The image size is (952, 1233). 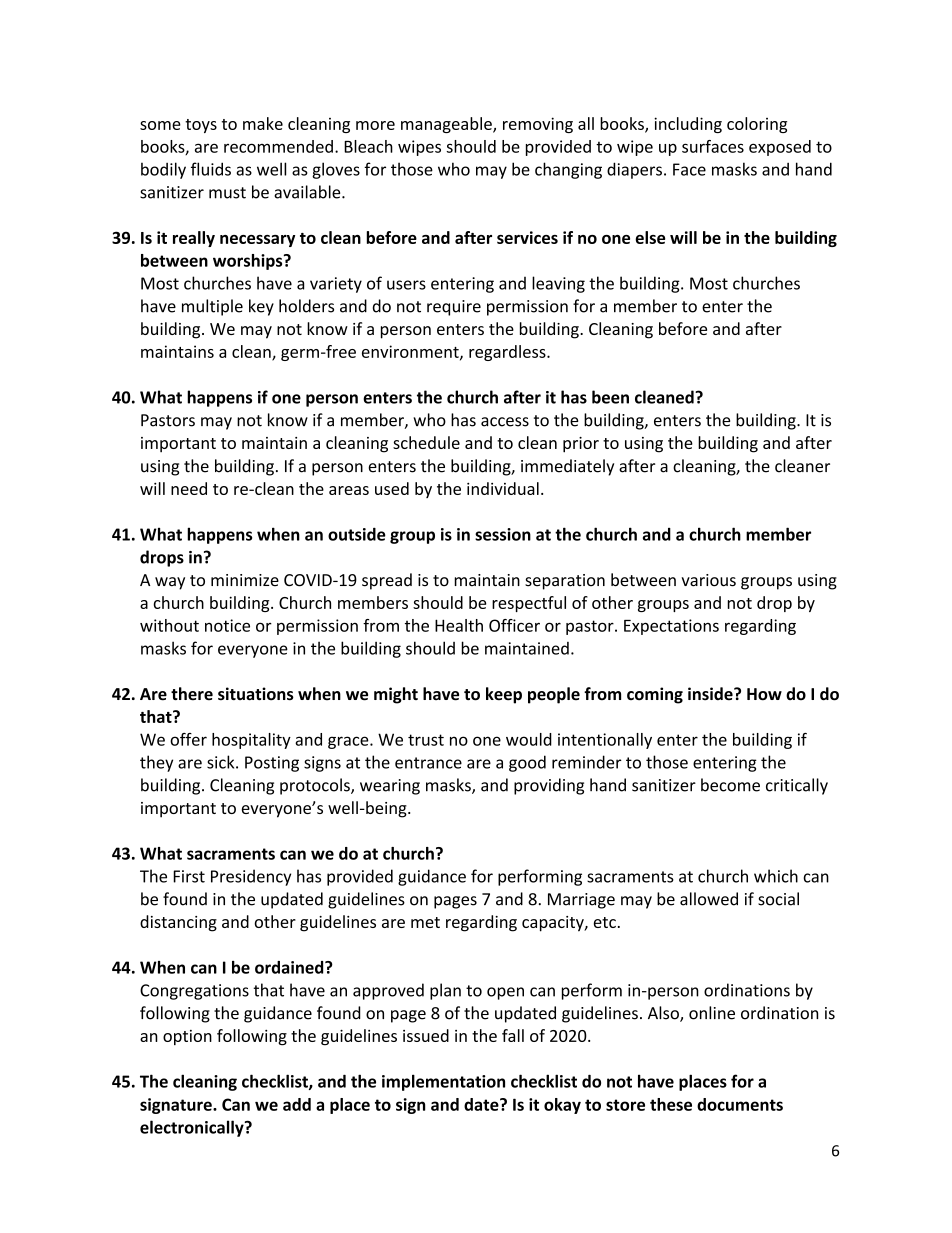 What do you see at coordinates (503, 488) in the page?
I see `individual` at bounding box center [503, 488].
